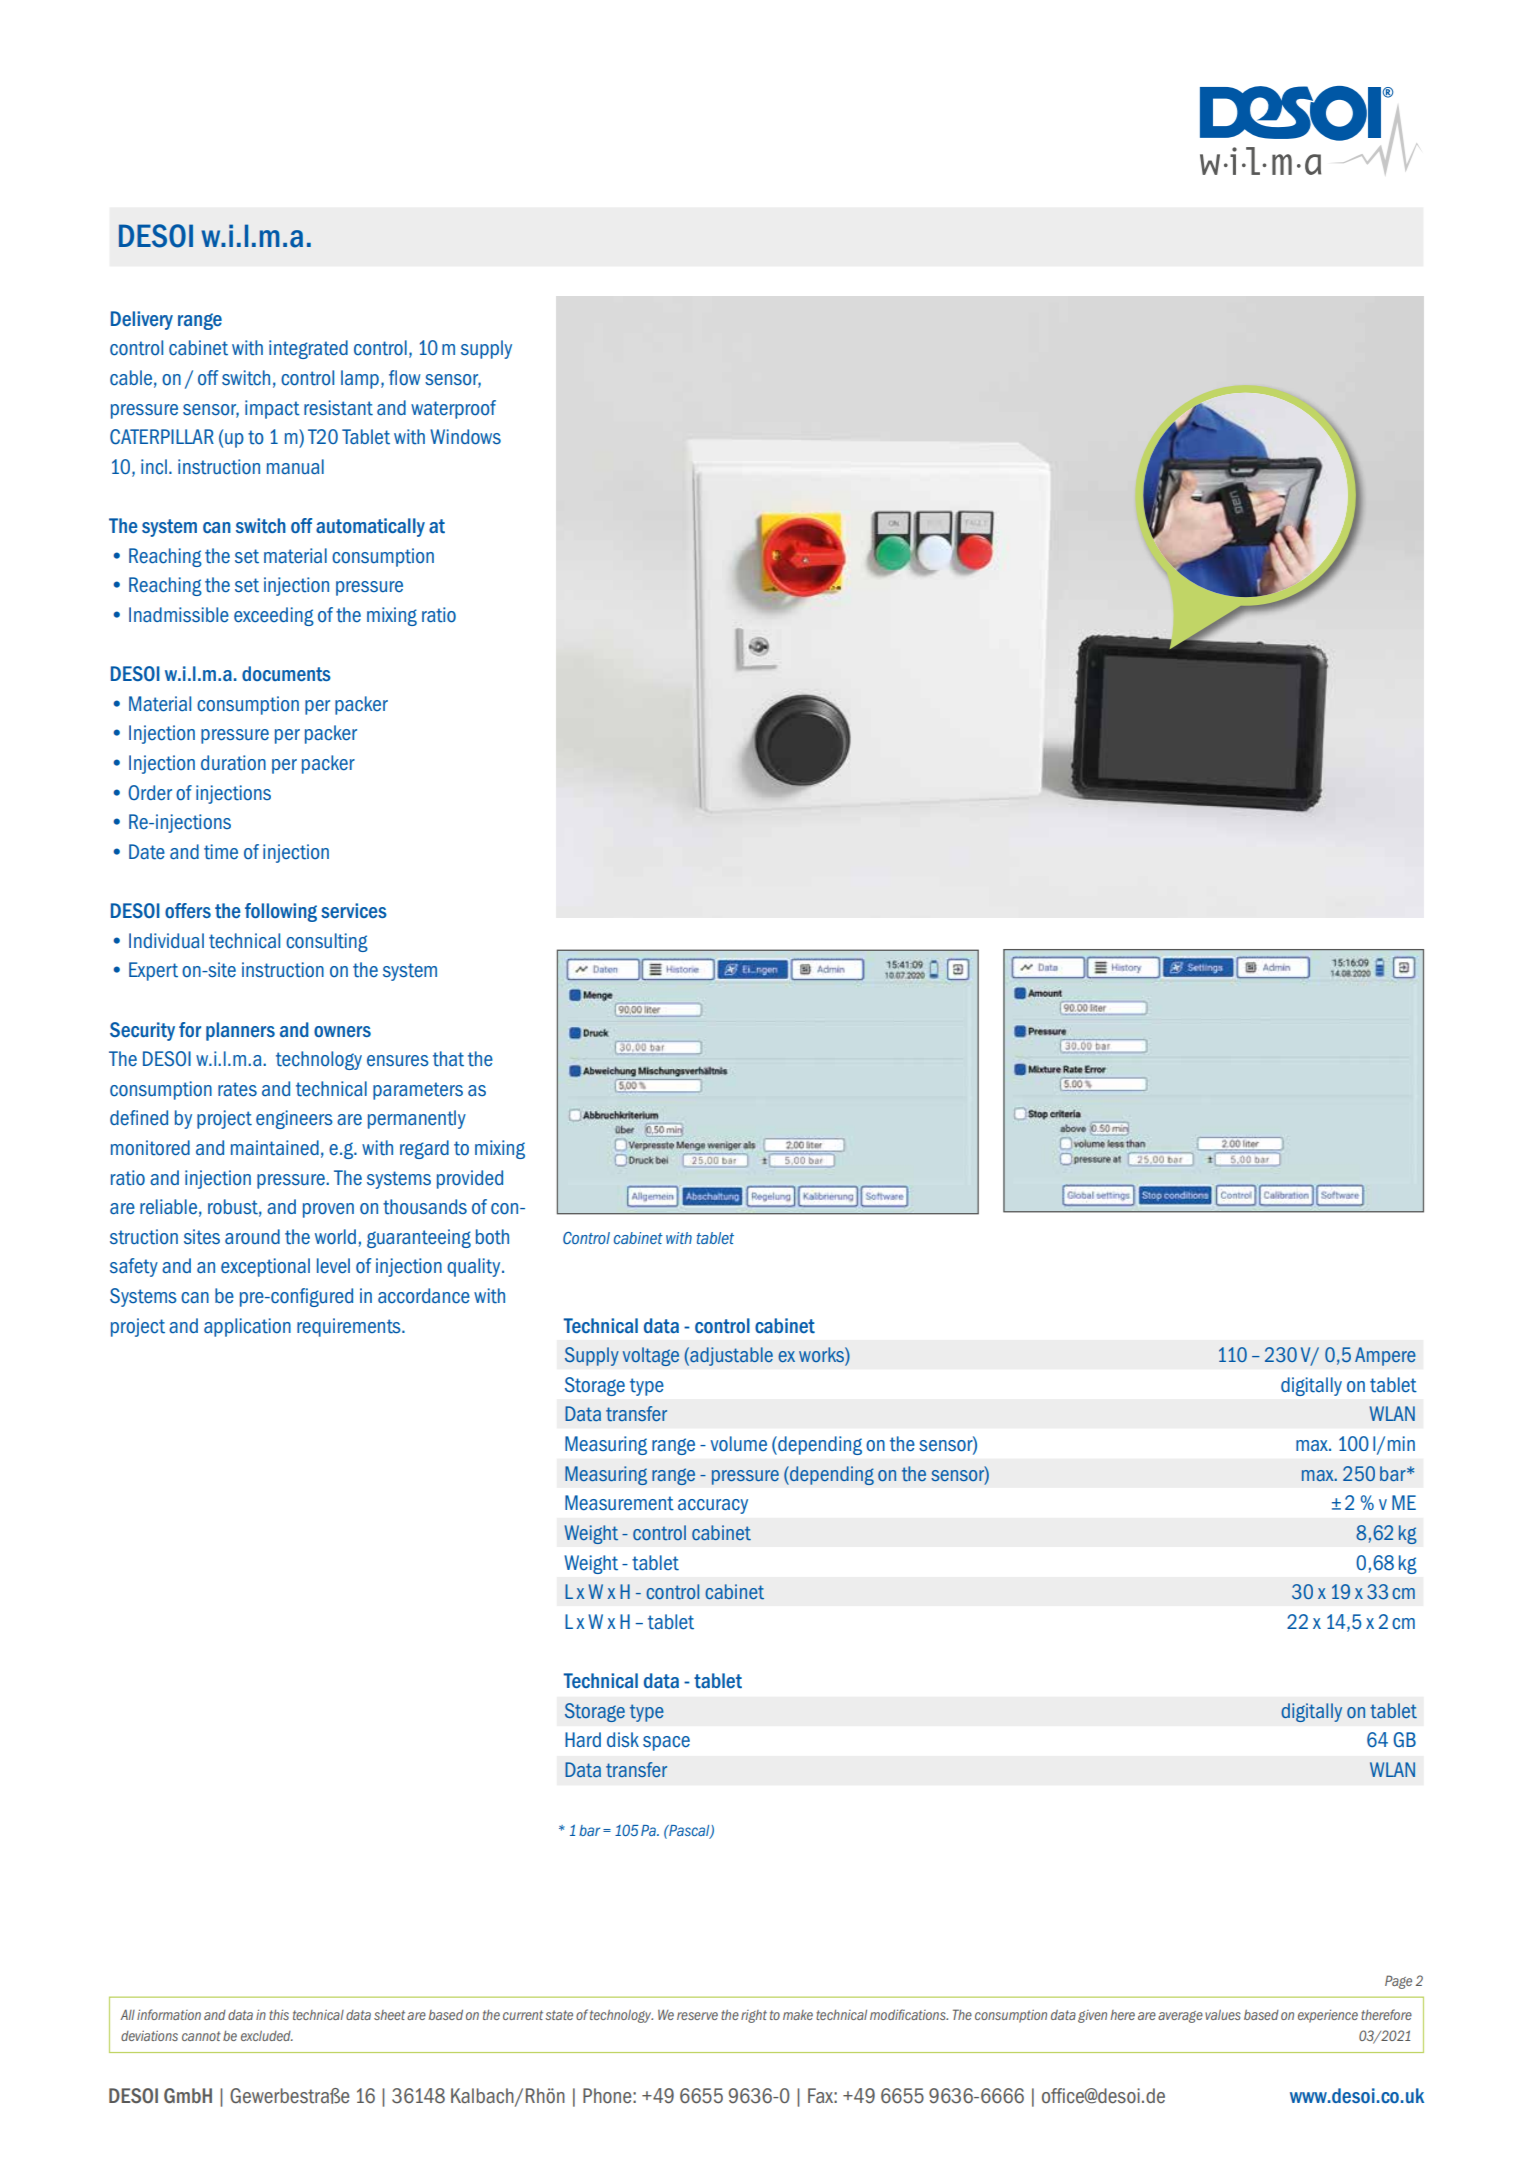 The height and width of the screenshot is (2168, 1533). Describe the element at coordinates (279, 2015) in the screenshot. I see `this` at that location.
